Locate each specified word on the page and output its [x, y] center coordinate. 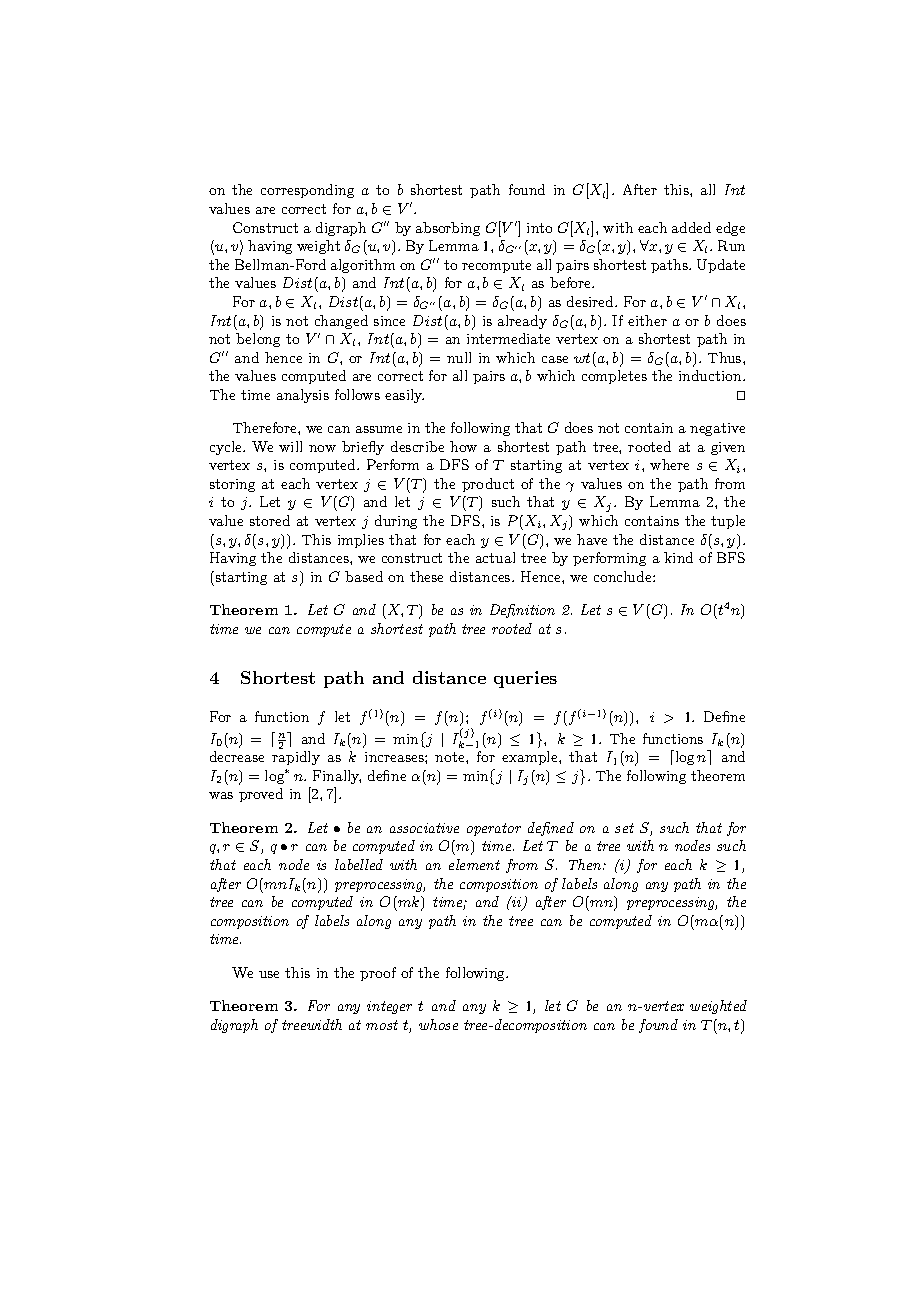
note [451, 757]
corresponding [307, 191]
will [290, 446]
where [669, 464]
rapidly [296, 758]
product [488, 485]
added [691, 227]
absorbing [448, 229]
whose [438, 1024]
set [624, 828]
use [269, 974]
